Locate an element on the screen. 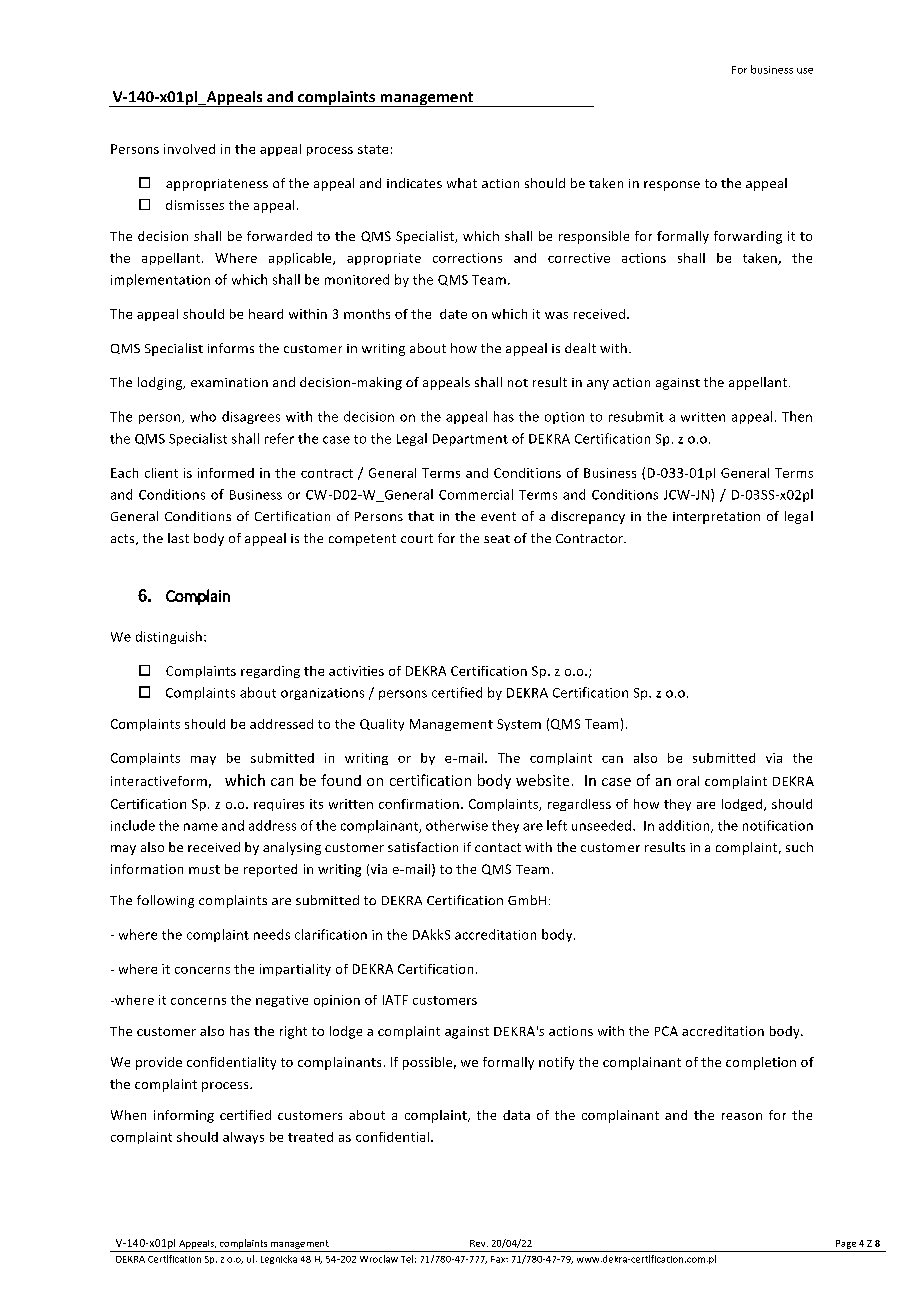  involved is located at coordinates (189, 149).
